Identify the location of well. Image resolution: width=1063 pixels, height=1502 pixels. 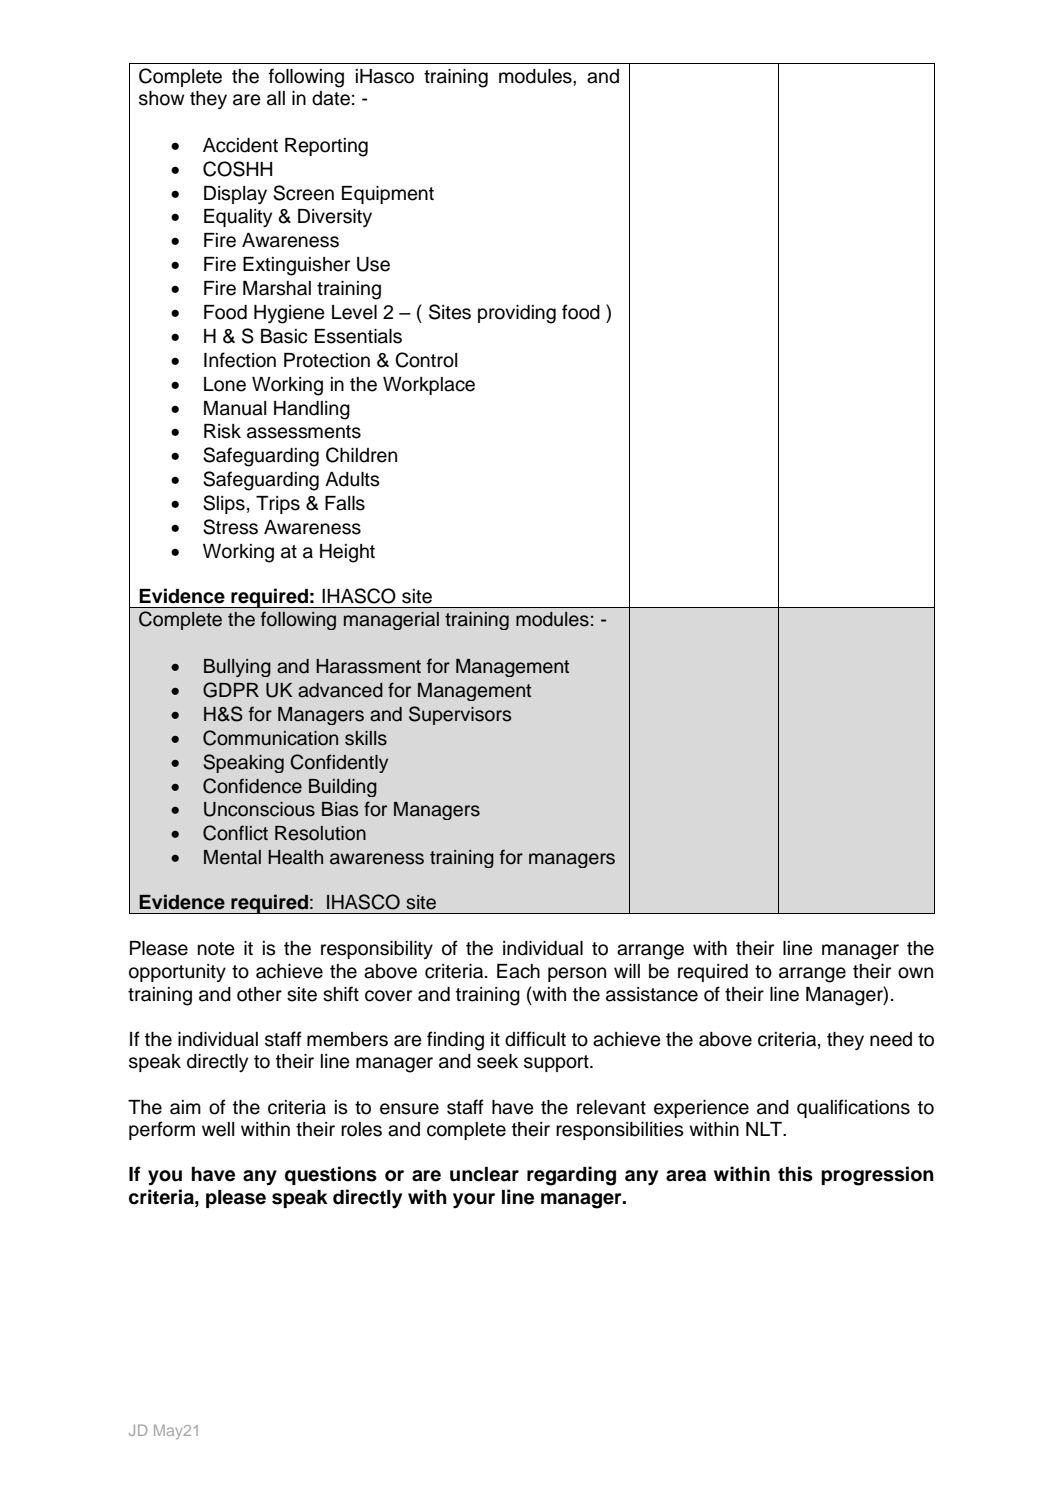
(218, 1129).
